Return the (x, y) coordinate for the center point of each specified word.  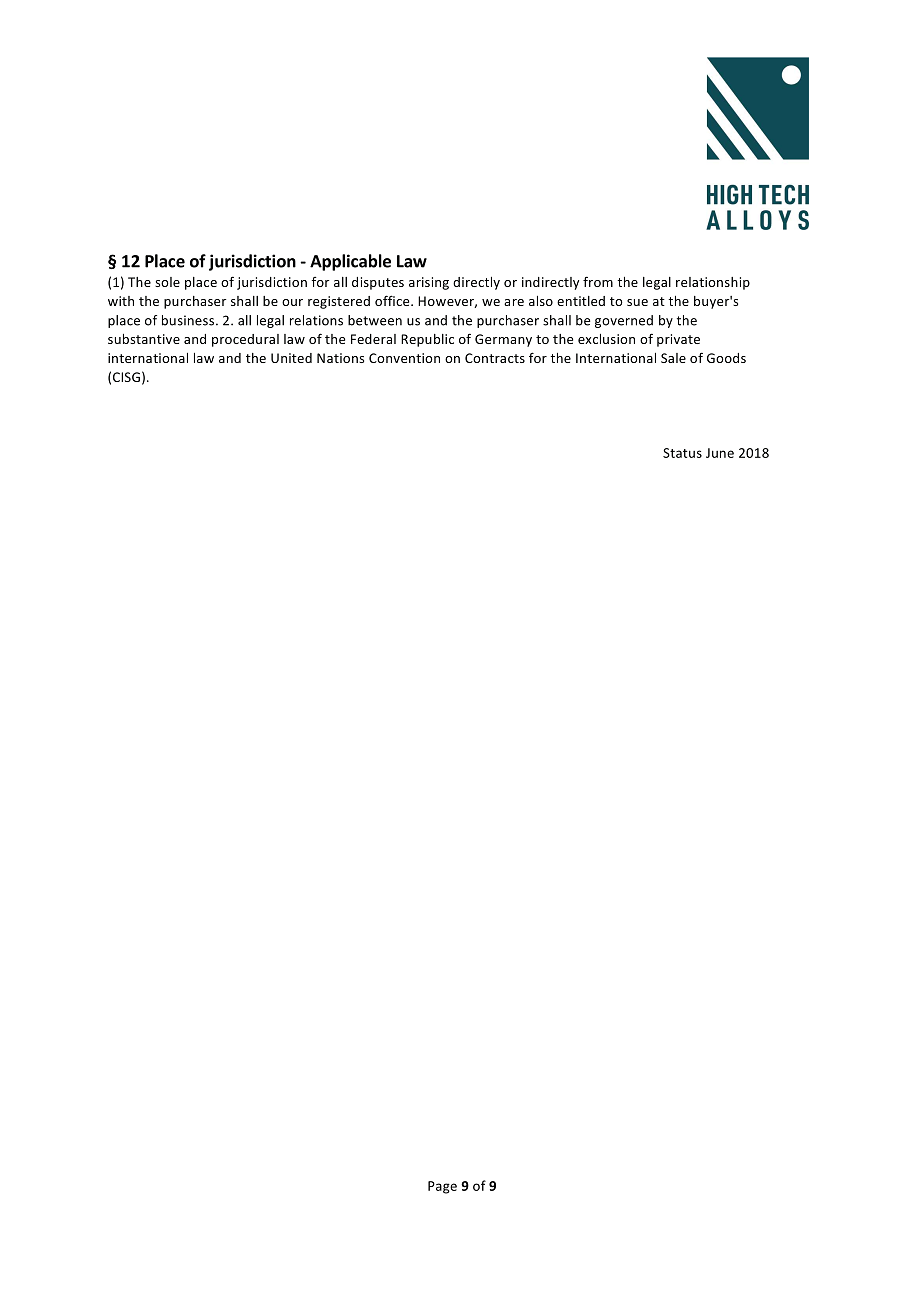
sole (167, 282)
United (291, 358)
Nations (340, 358)
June (720, 453)
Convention (404, 358)
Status (682, 453)
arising (429, 283)
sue (637, 302)
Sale (673, 358)
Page (442, 1187)
